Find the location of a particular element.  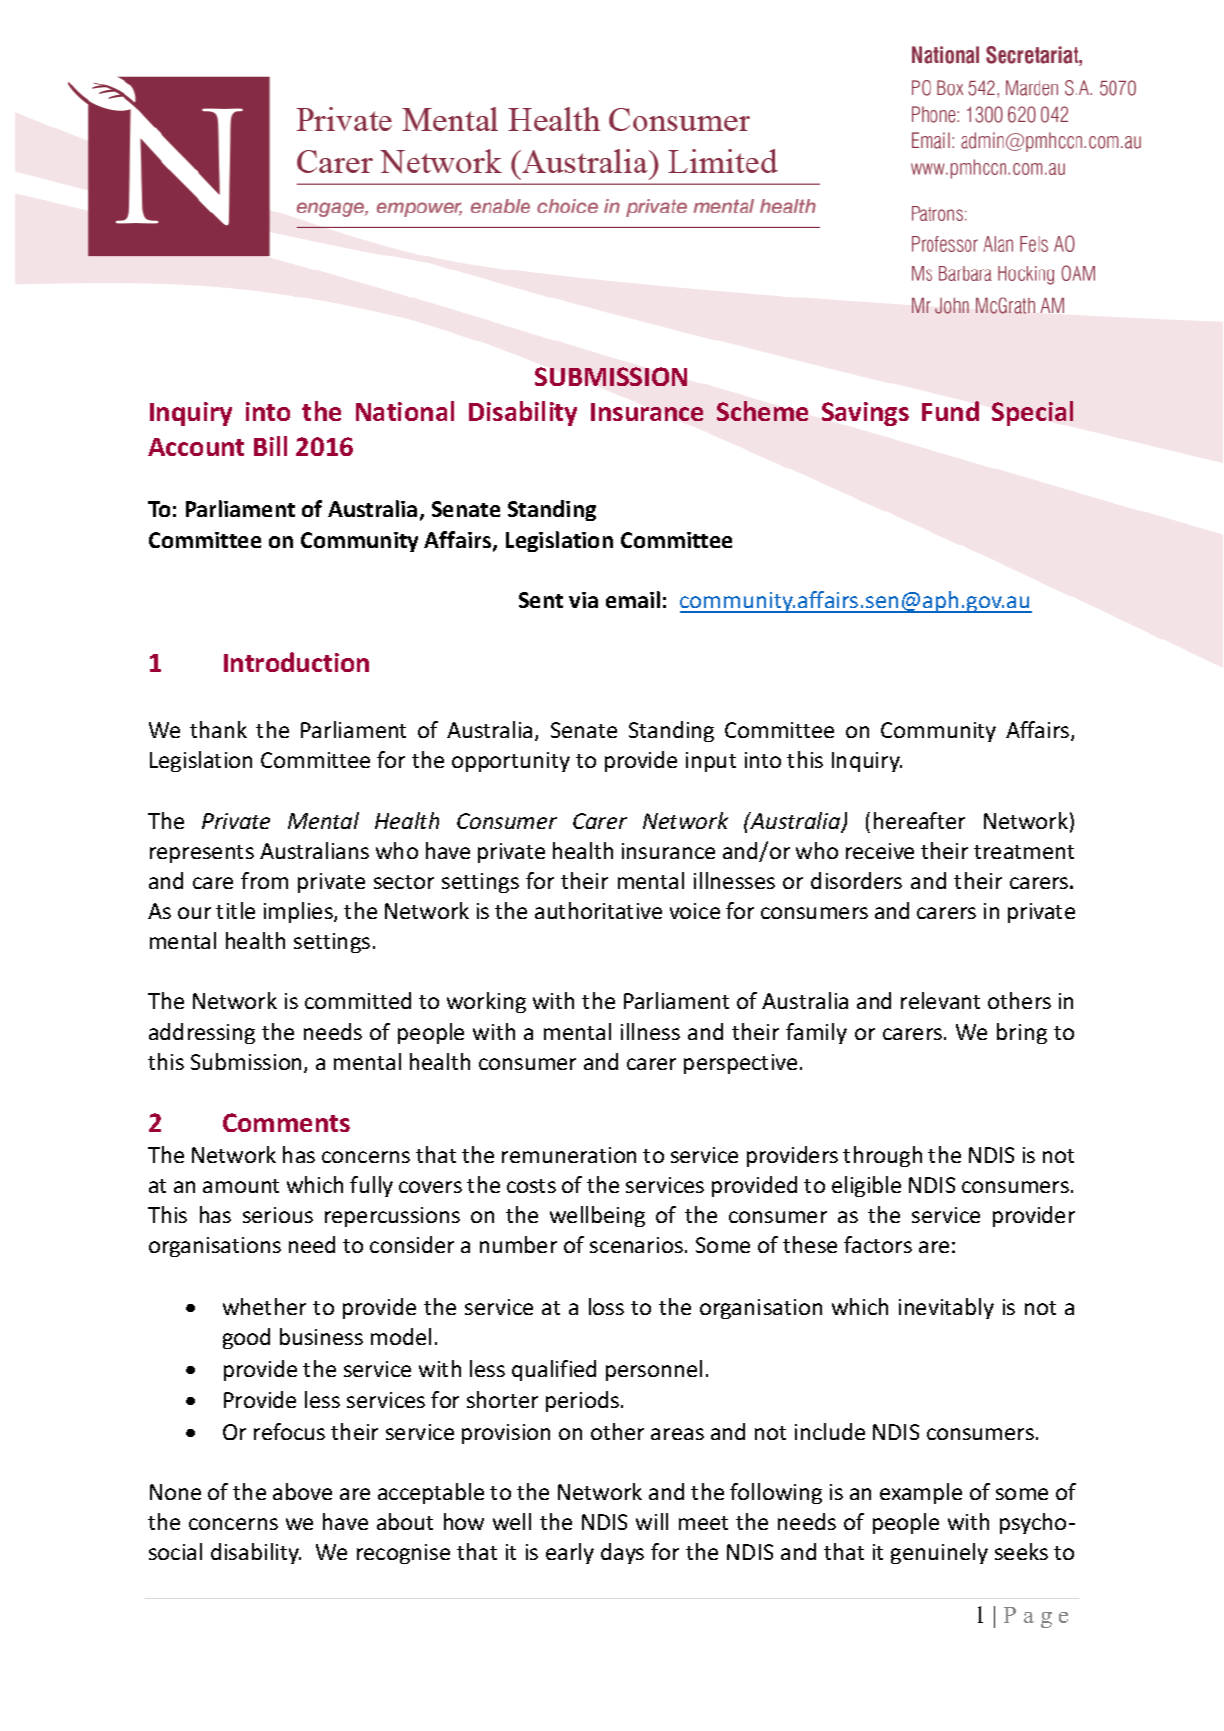

authoritative is located at coordinates (598, 910).
